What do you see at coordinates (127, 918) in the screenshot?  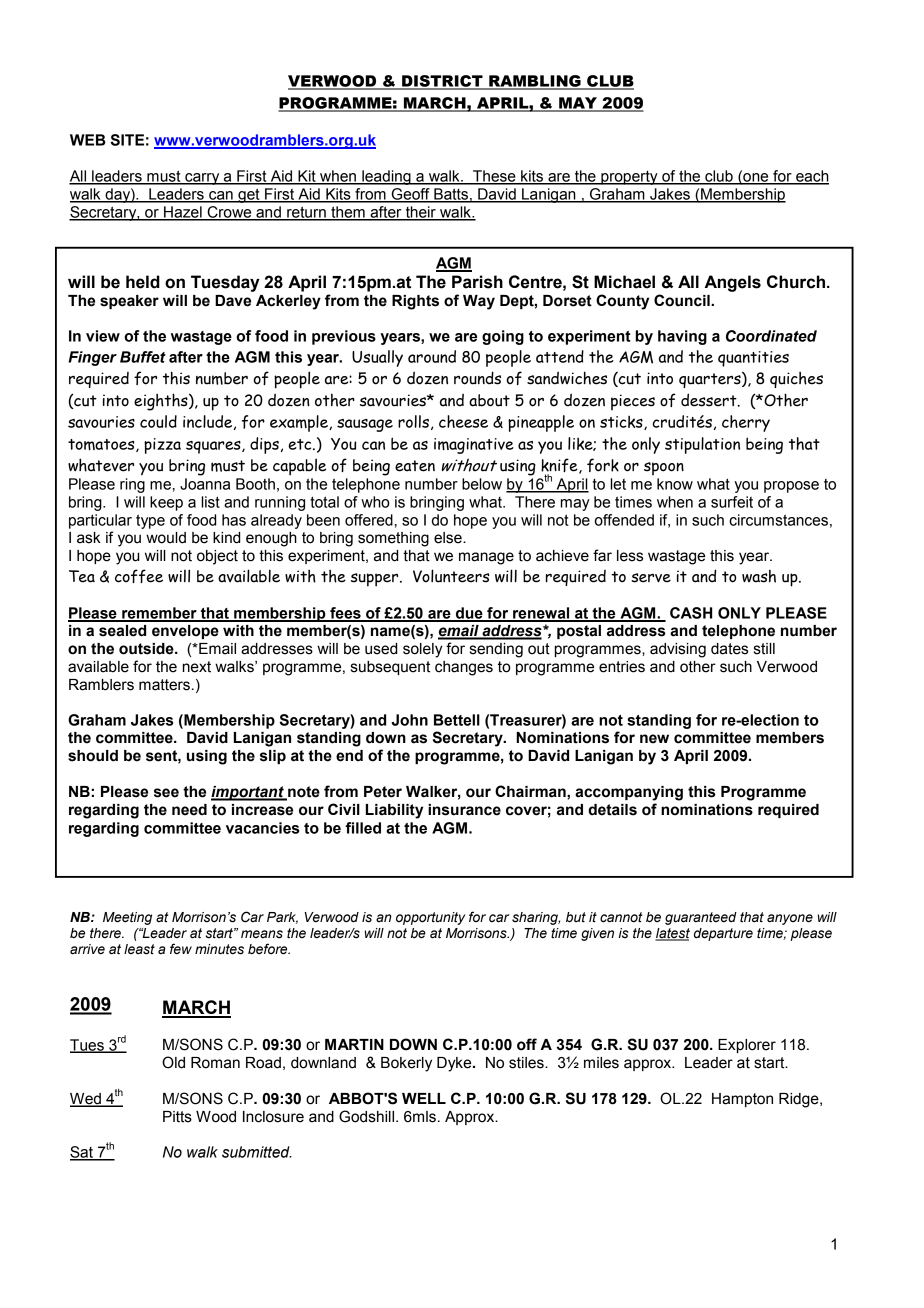 I see `Meeting` at bounding box center [127, 918].
